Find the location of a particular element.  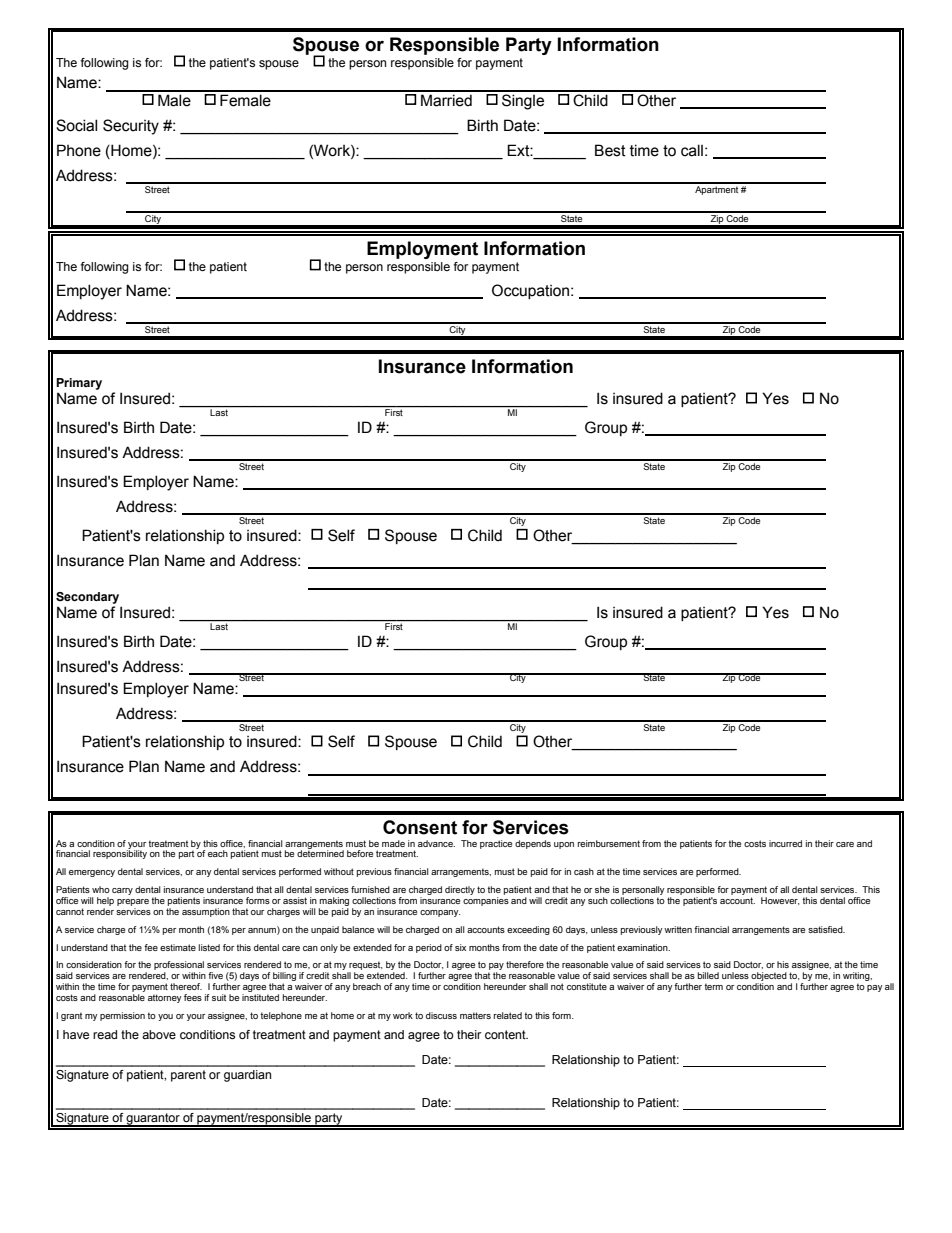

Social is located at coordinates (76, 125).
